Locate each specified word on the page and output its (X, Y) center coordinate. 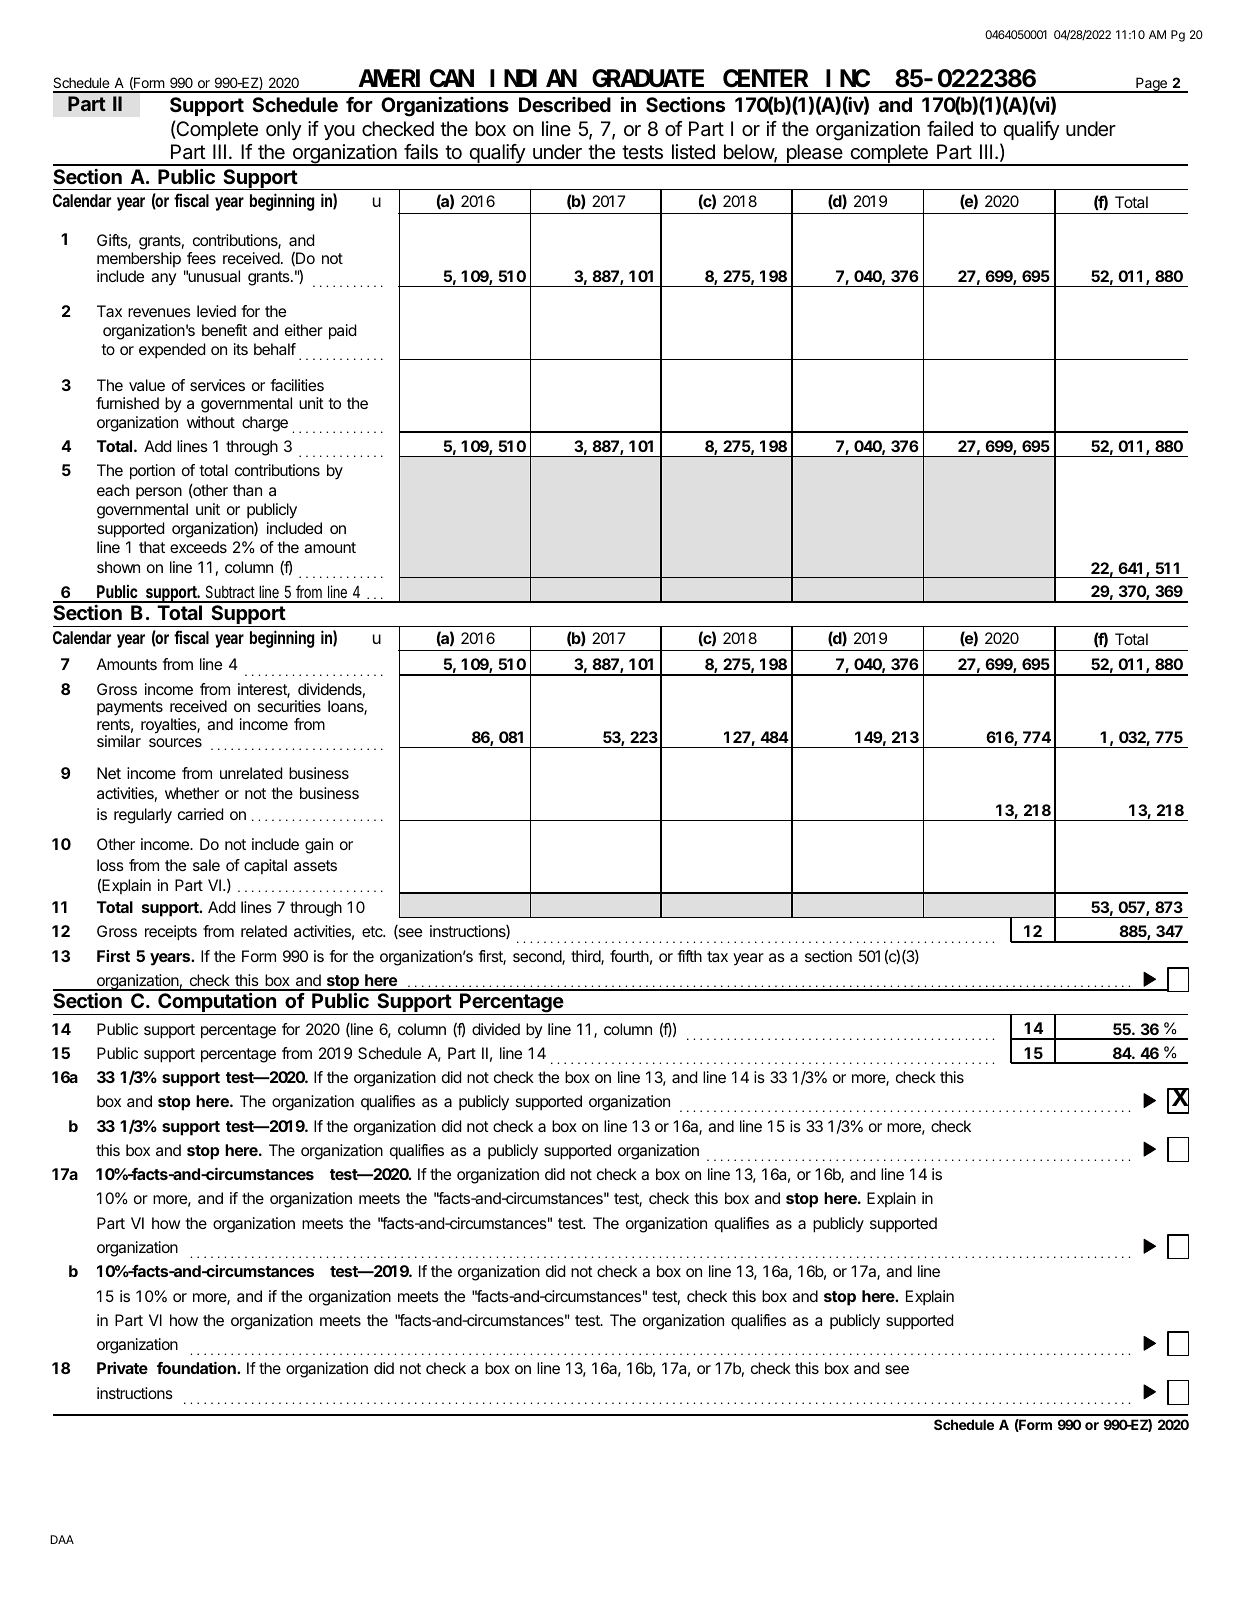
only (284, 130)
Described (565, 104)
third (586, 957)
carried (200, 814)
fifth (689, 956)
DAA (62, 1539)
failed (950, 129)
